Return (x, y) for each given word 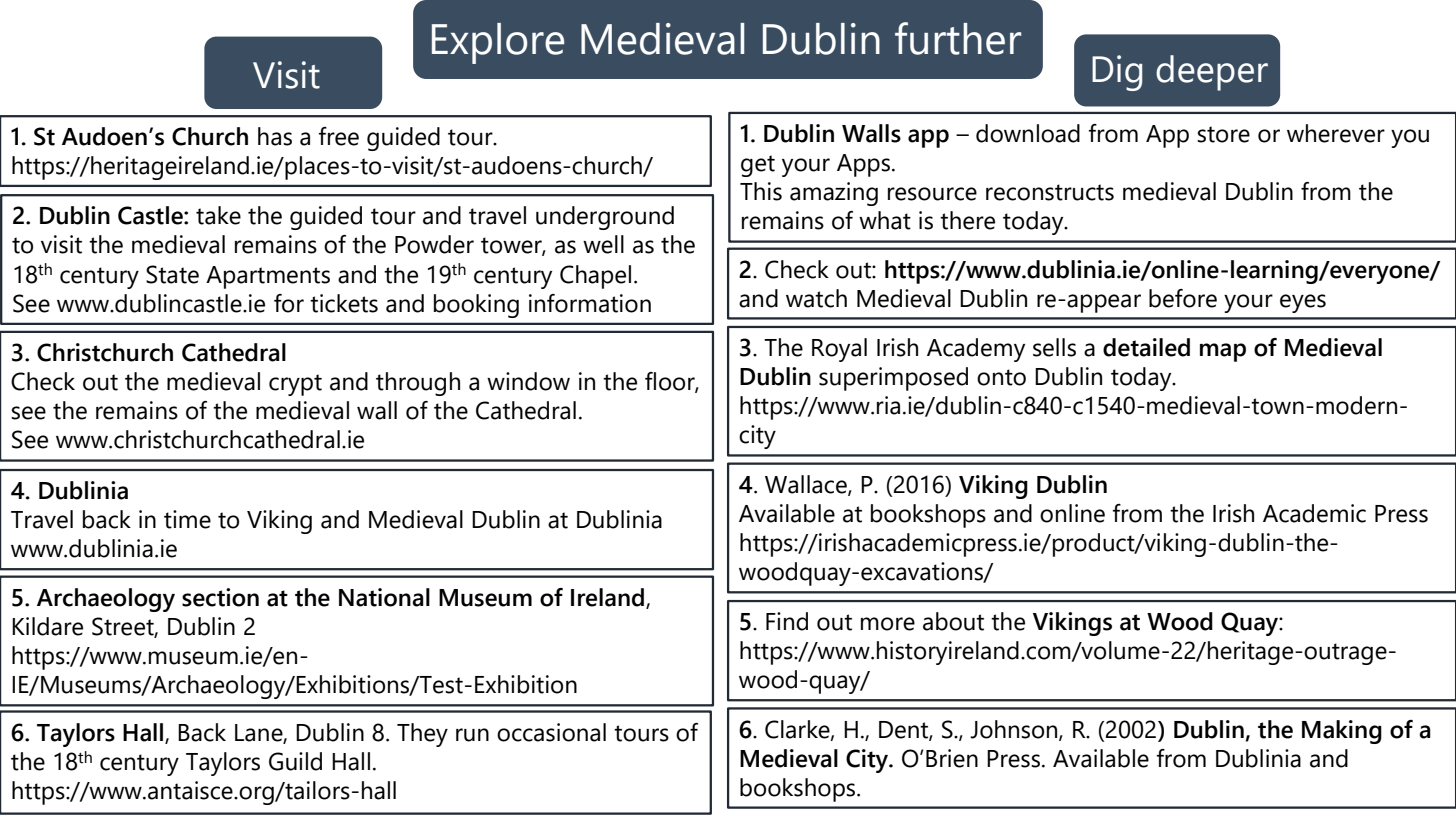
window (528, 381)
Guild (295, 761)
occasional (551, 732)
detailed (1146, 347)
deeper (1212, 73)
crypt (295, 385)
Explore (498, 43)
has (275, 136)
